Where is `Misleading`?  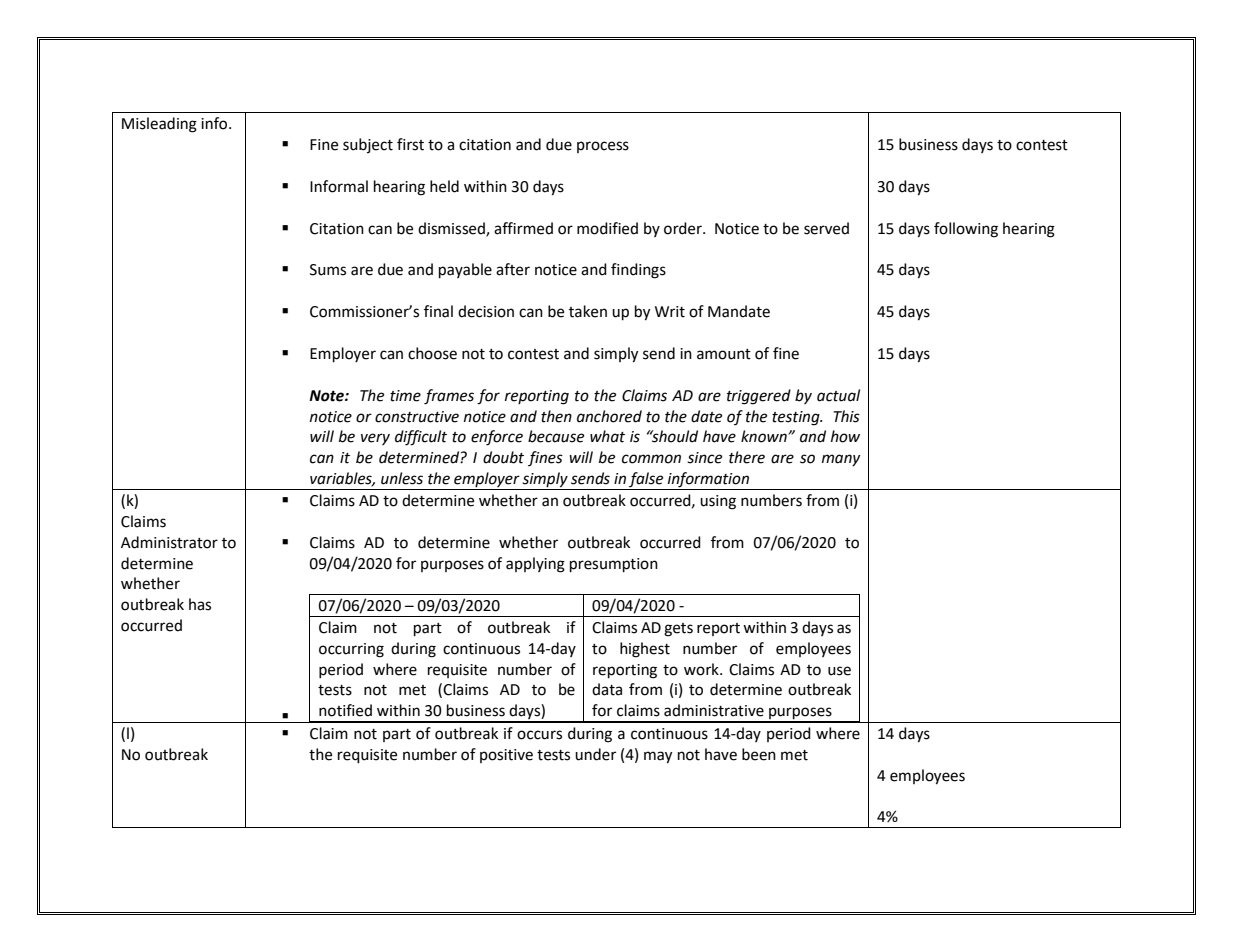
Misleading is located at coordinates (159, 125).
